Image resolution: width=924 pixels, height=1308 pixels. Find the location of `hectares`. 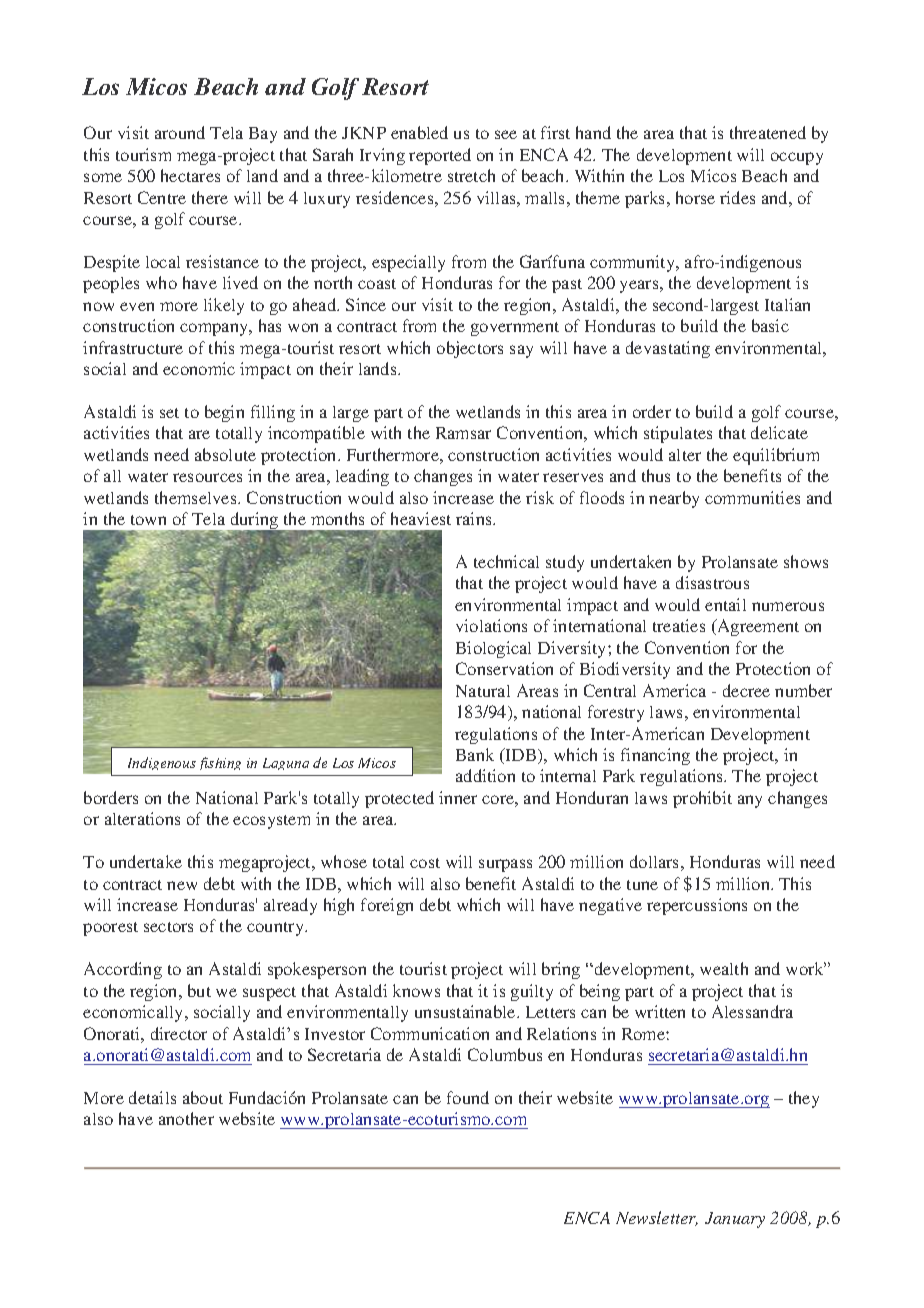

hectares is located at coordinates (190, 175).
